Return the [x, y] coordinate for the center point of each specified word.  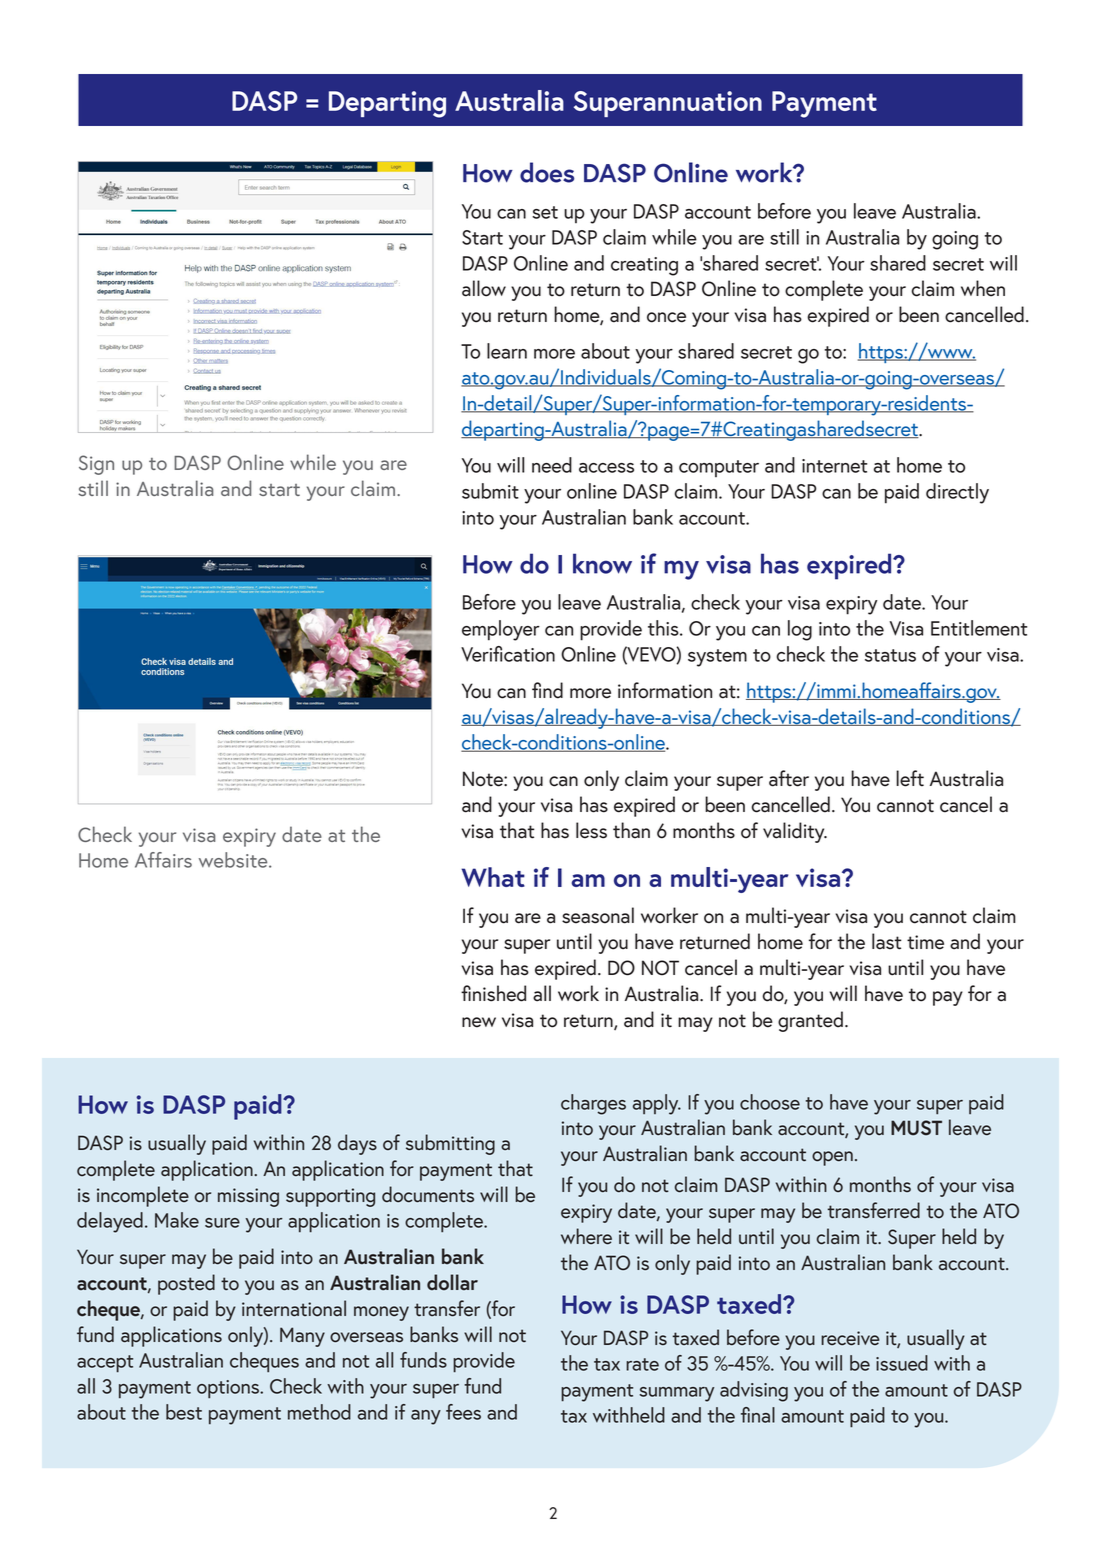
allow [484, 288]
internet [834, 466]
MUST [916, 1128]
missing [248, 1197]
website [234, 860]
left [910, 778]
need [552, 465]
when [983, 288]
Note [484, 779]
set [545, 212]
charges [593, 1104]
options [229, 1389]
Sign [96, 465]
